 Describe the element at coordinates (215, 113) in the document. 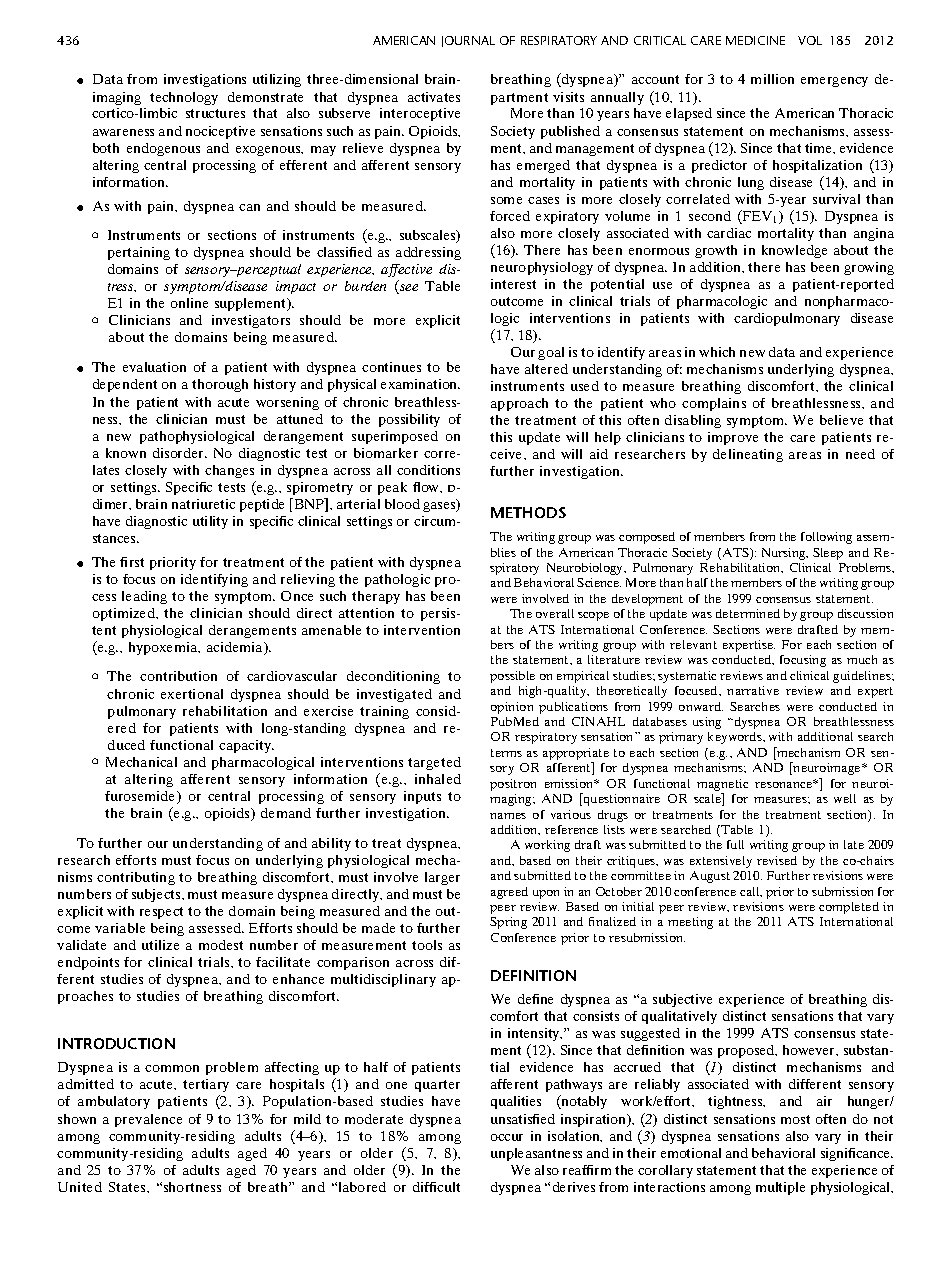

I see `structures` at that location.
